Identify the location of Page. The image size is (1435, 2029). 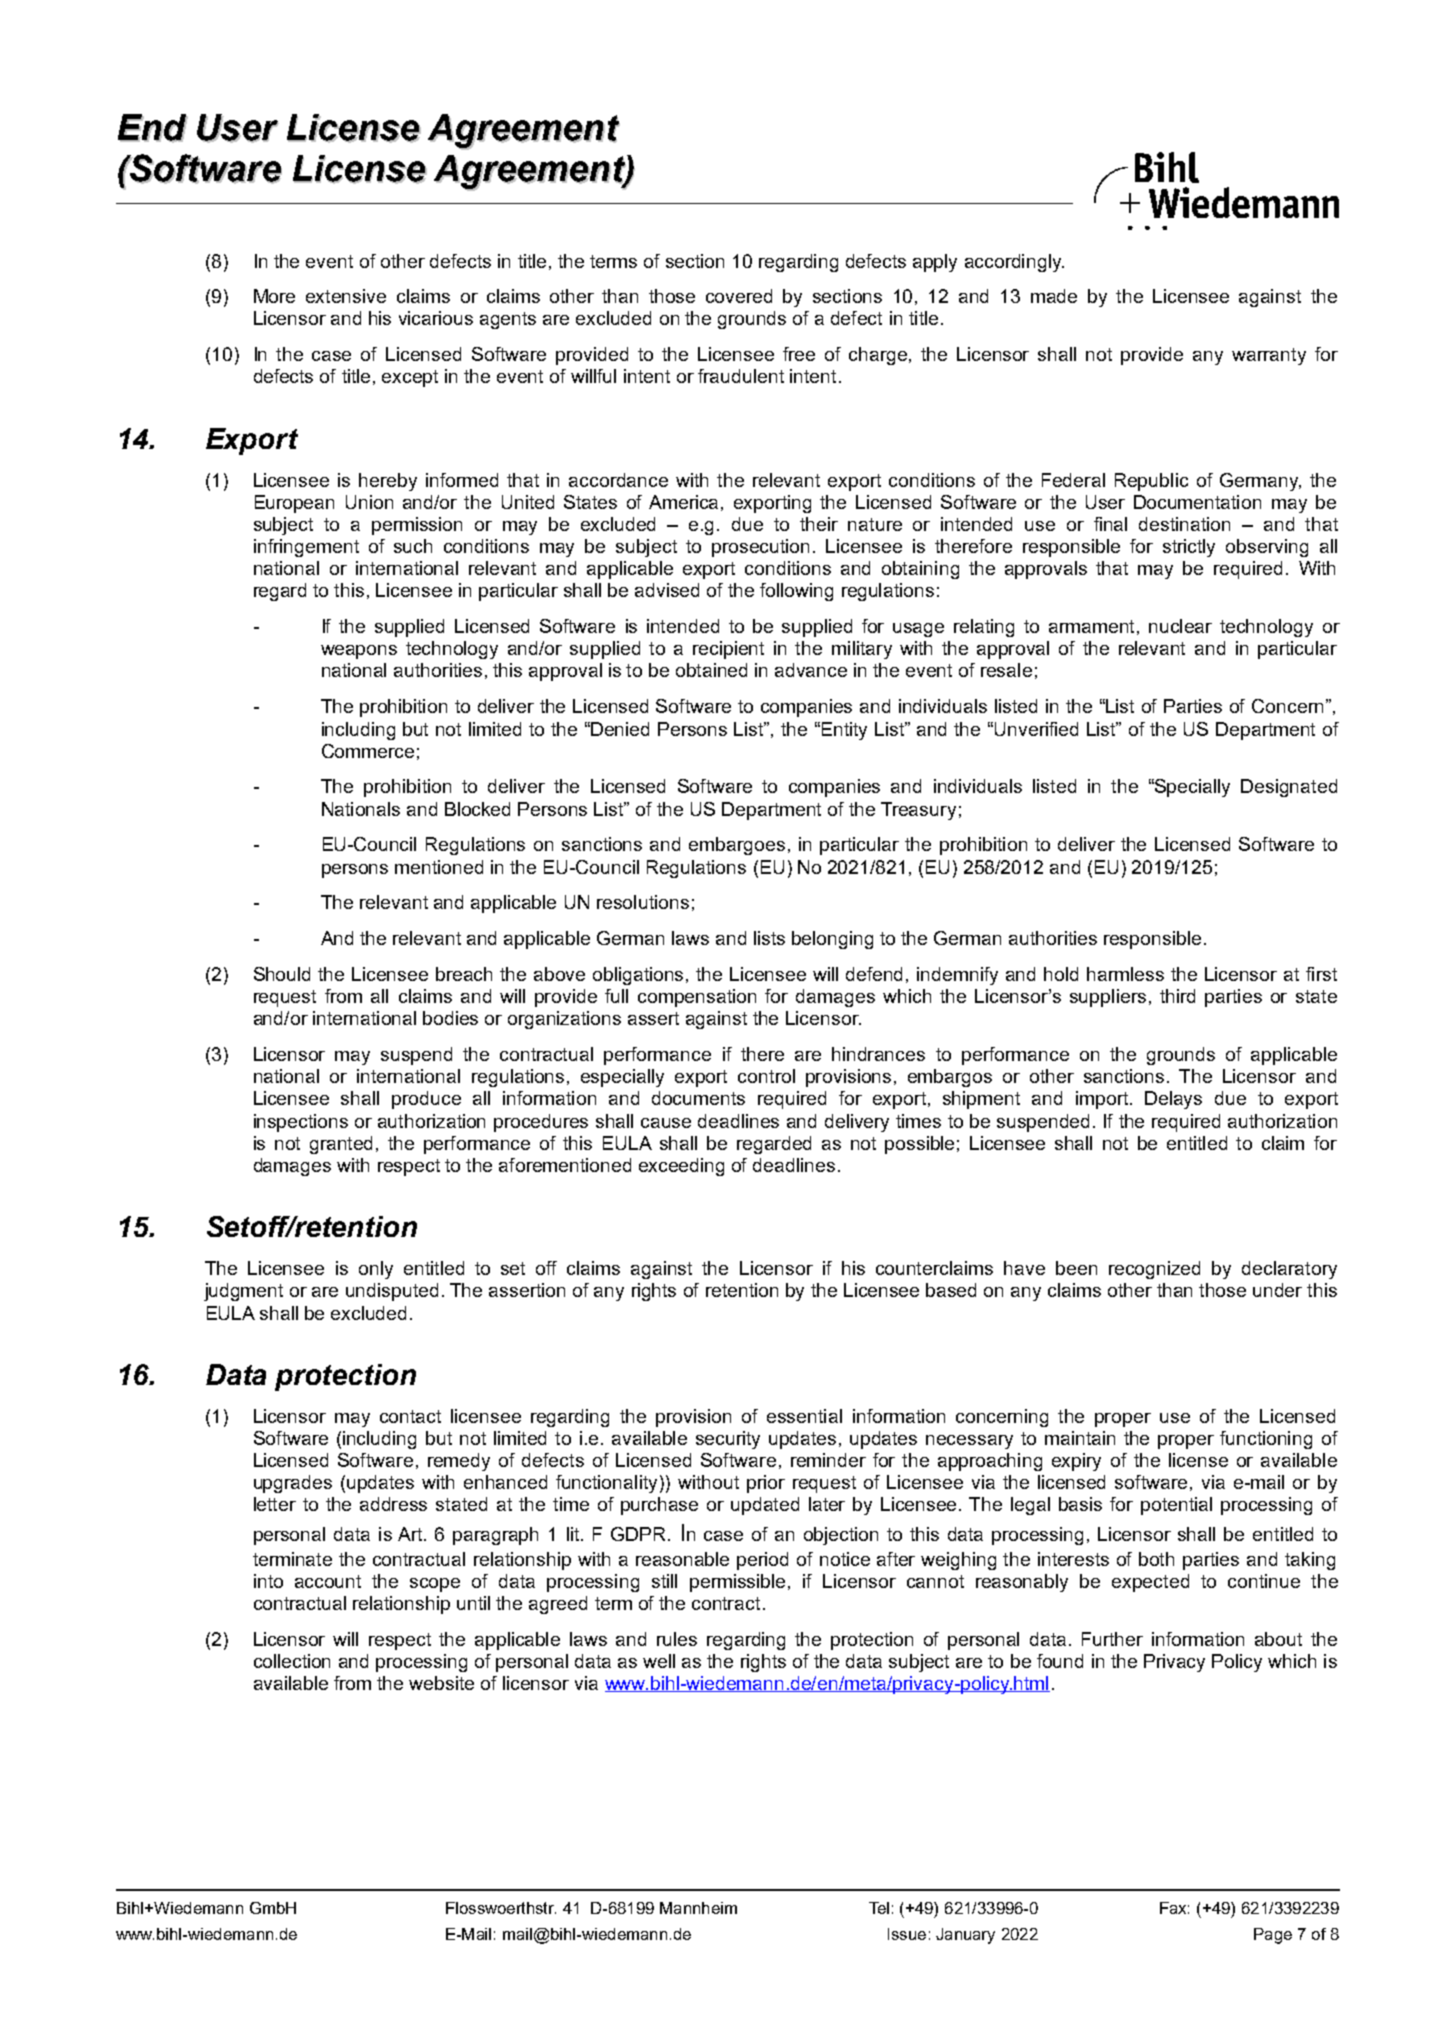
(1273, 1936).
